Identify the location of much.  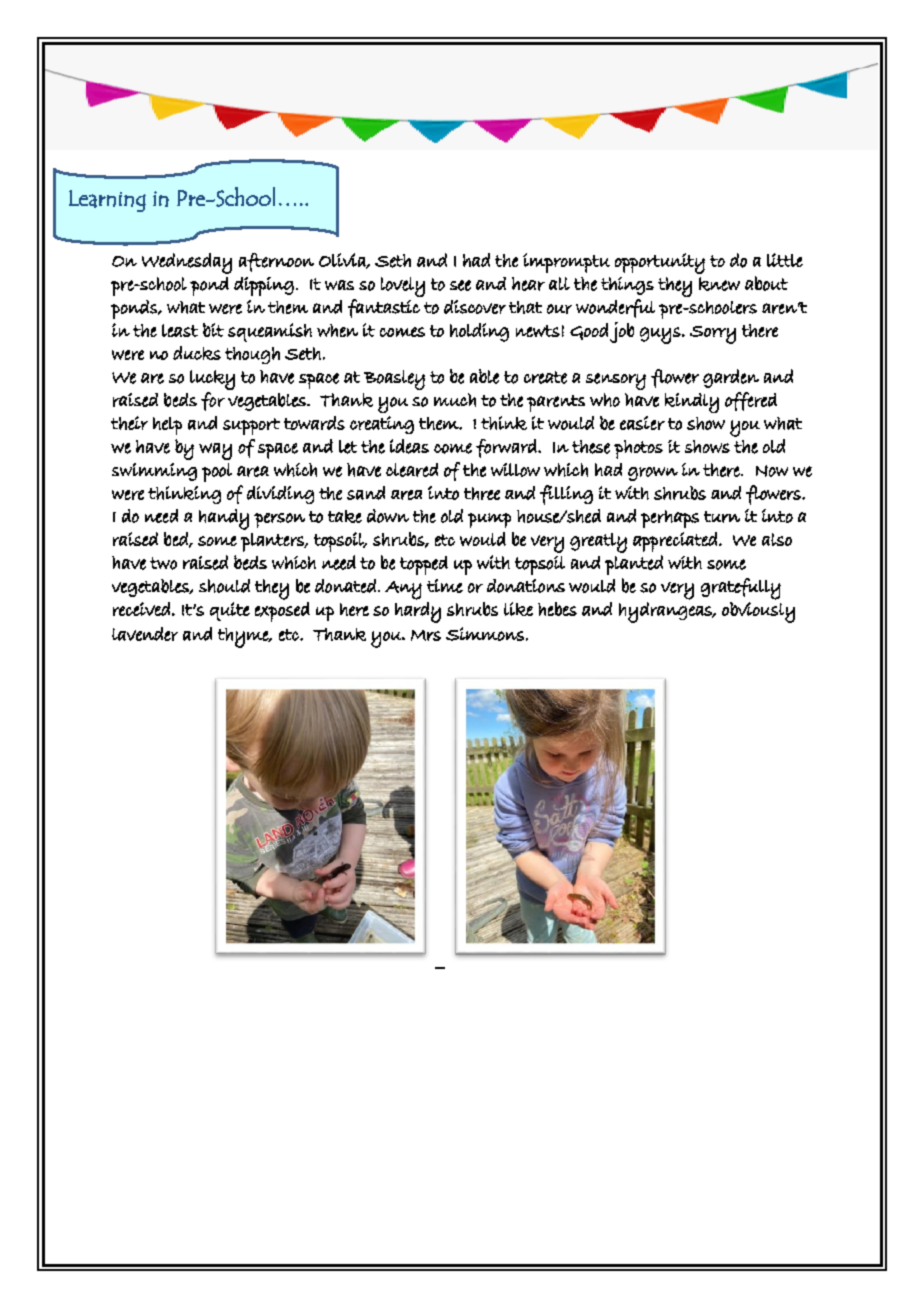
(455, 400).
